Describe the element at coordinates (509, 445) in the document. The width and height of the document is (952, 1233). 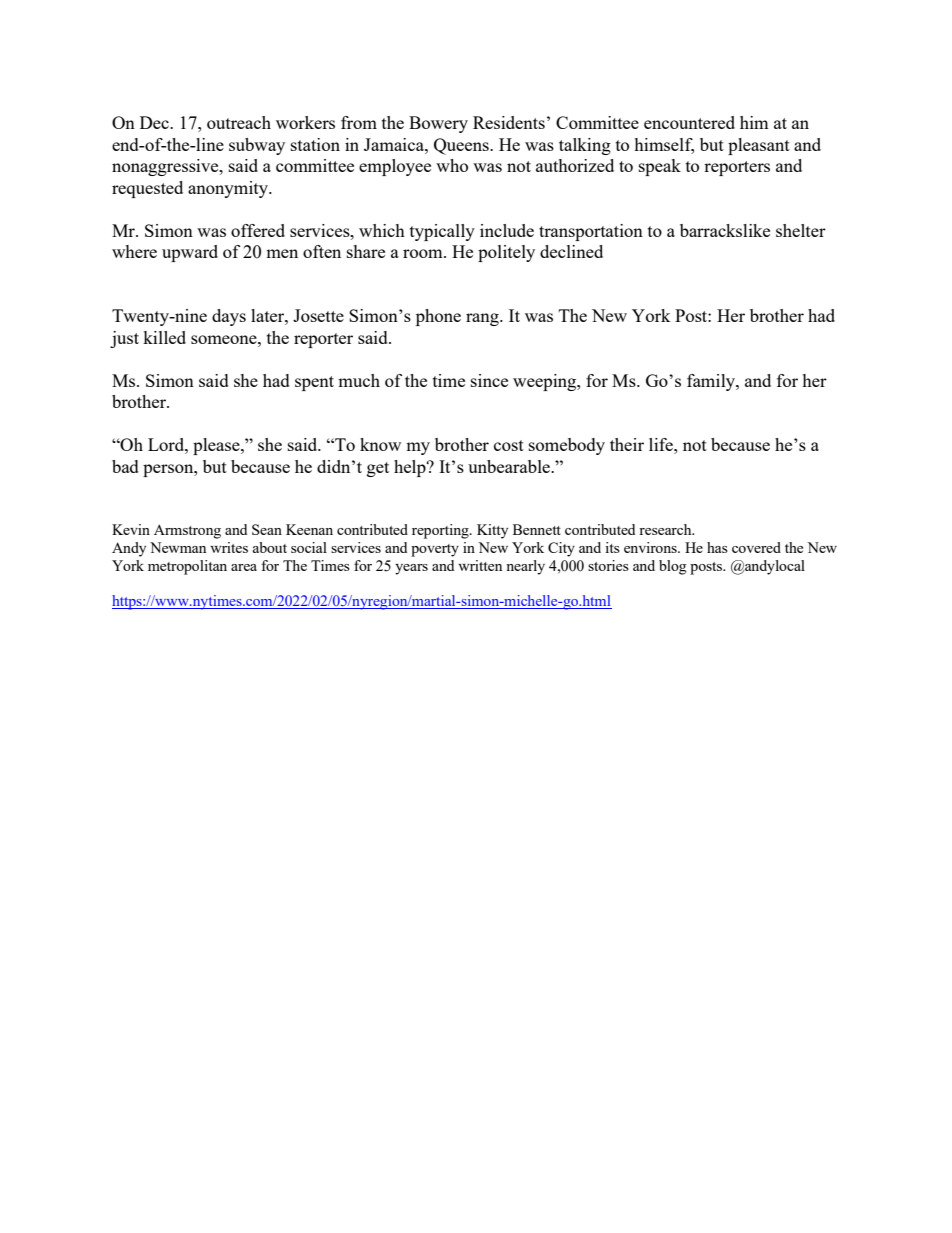
I see `cost` at that location.
